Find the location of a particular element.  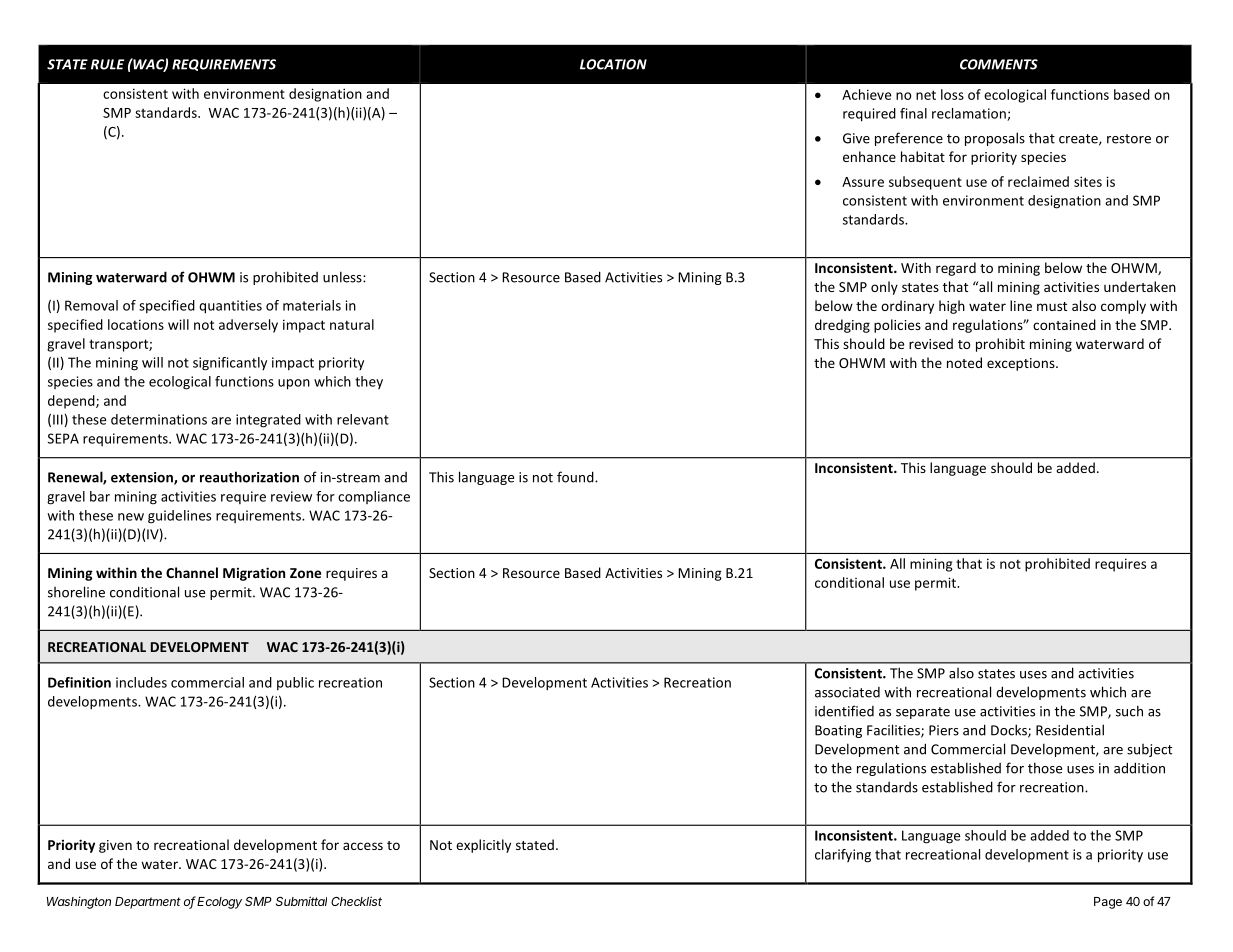

significantly is located at coordinates (230, 364).
